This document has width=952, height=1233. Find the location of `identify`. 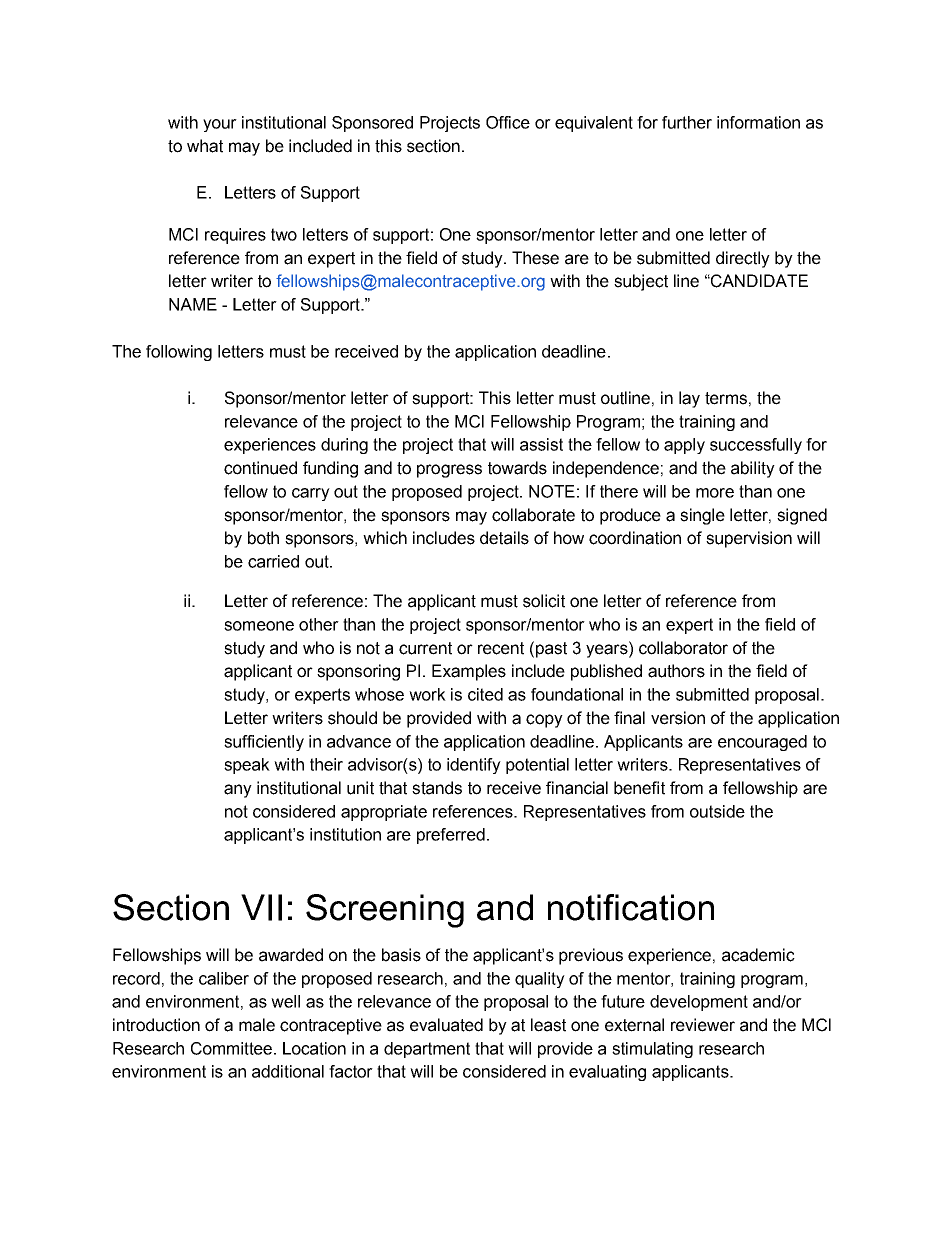

identify is located at coordinates (474, 766).
